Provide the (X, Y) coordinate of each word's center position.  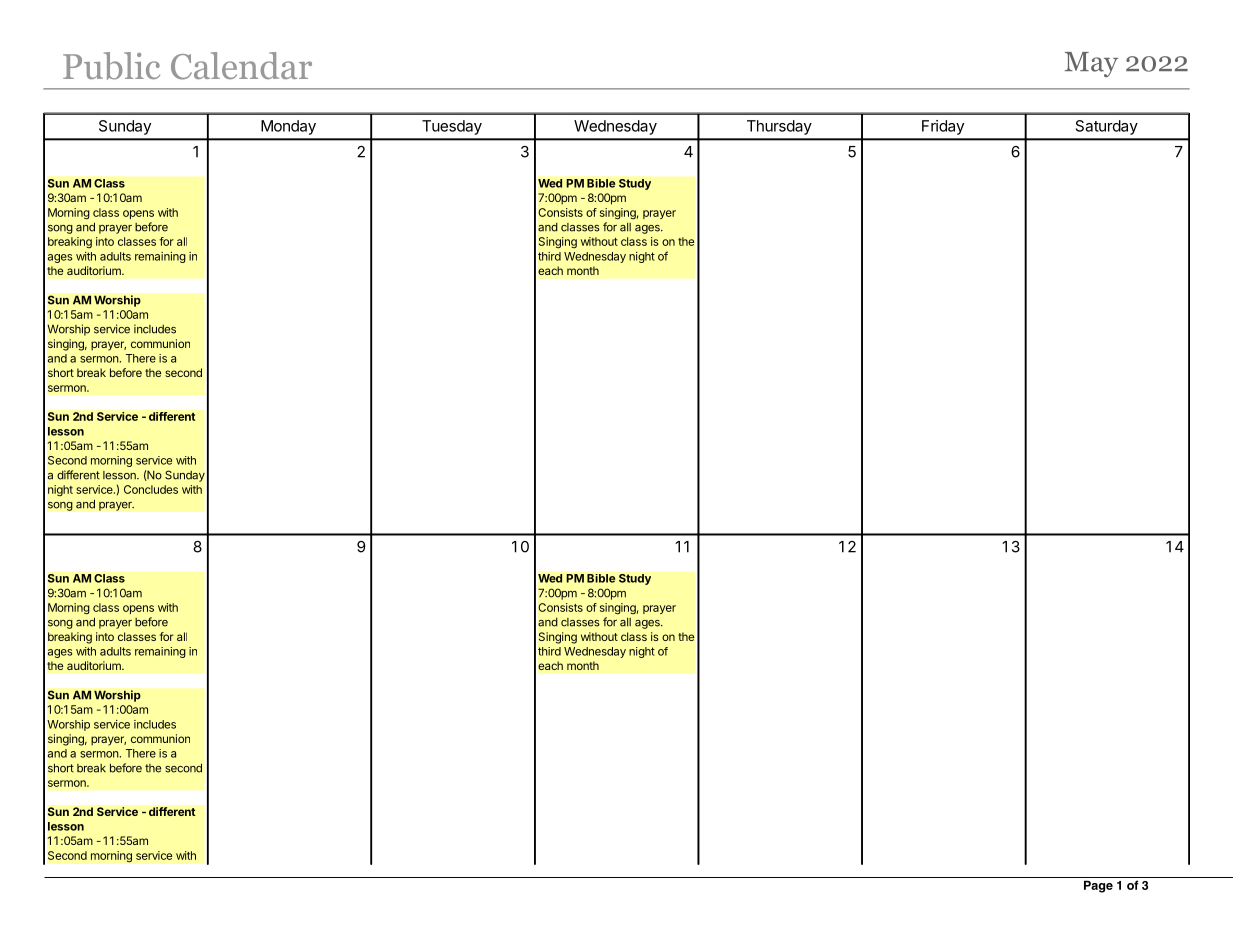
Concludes (151, 489)
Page (1098, 887)
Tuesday (452, 127)
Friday (943, 127)
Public (111, 66)
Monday (288, 127)
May (1091, 64)
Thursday (779, 127)
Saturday (1107, 127)
